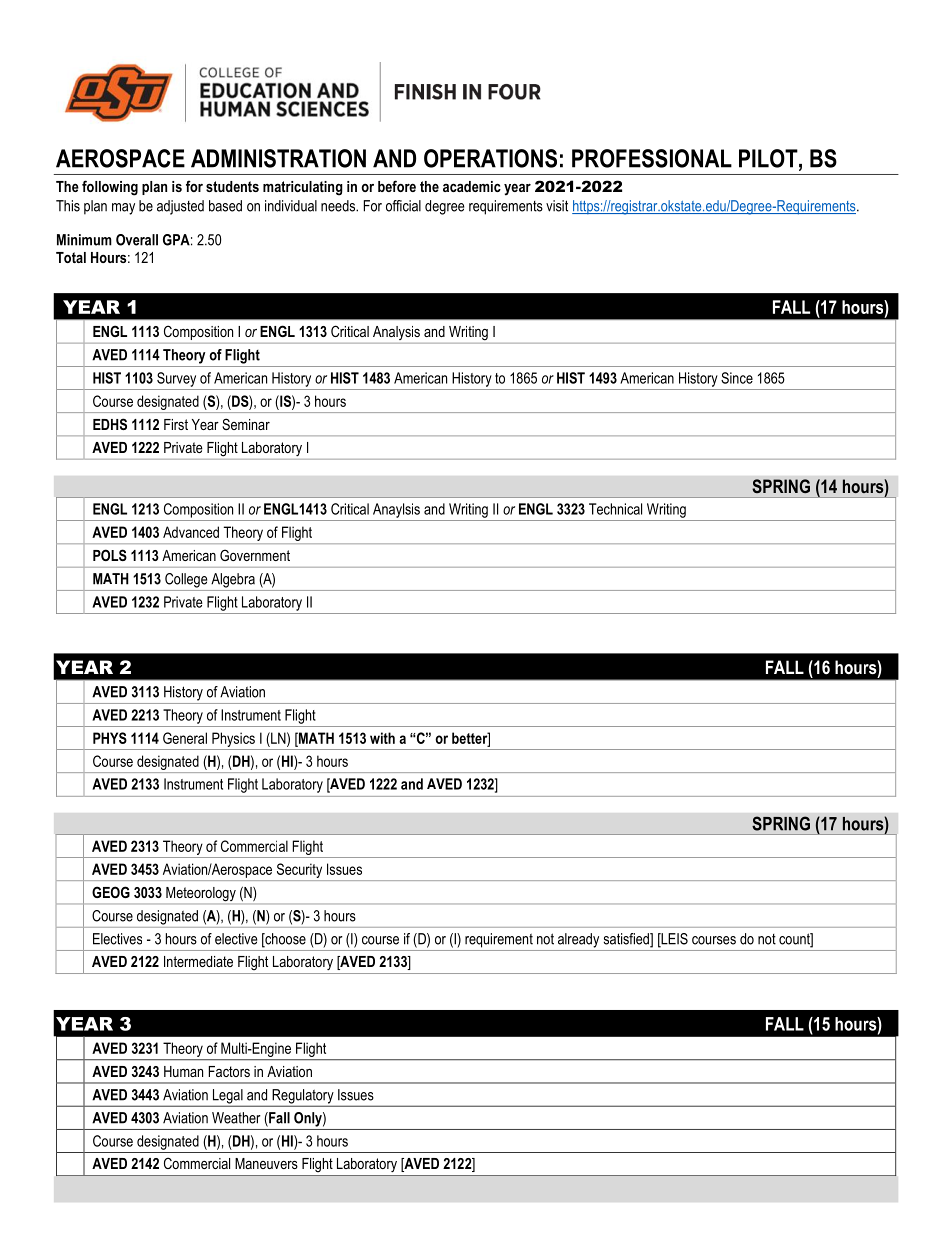 The width and height of the document is (952, 1233). Describe the element at coordinates (615, 509) in the document. I see `Technical` at that location.
